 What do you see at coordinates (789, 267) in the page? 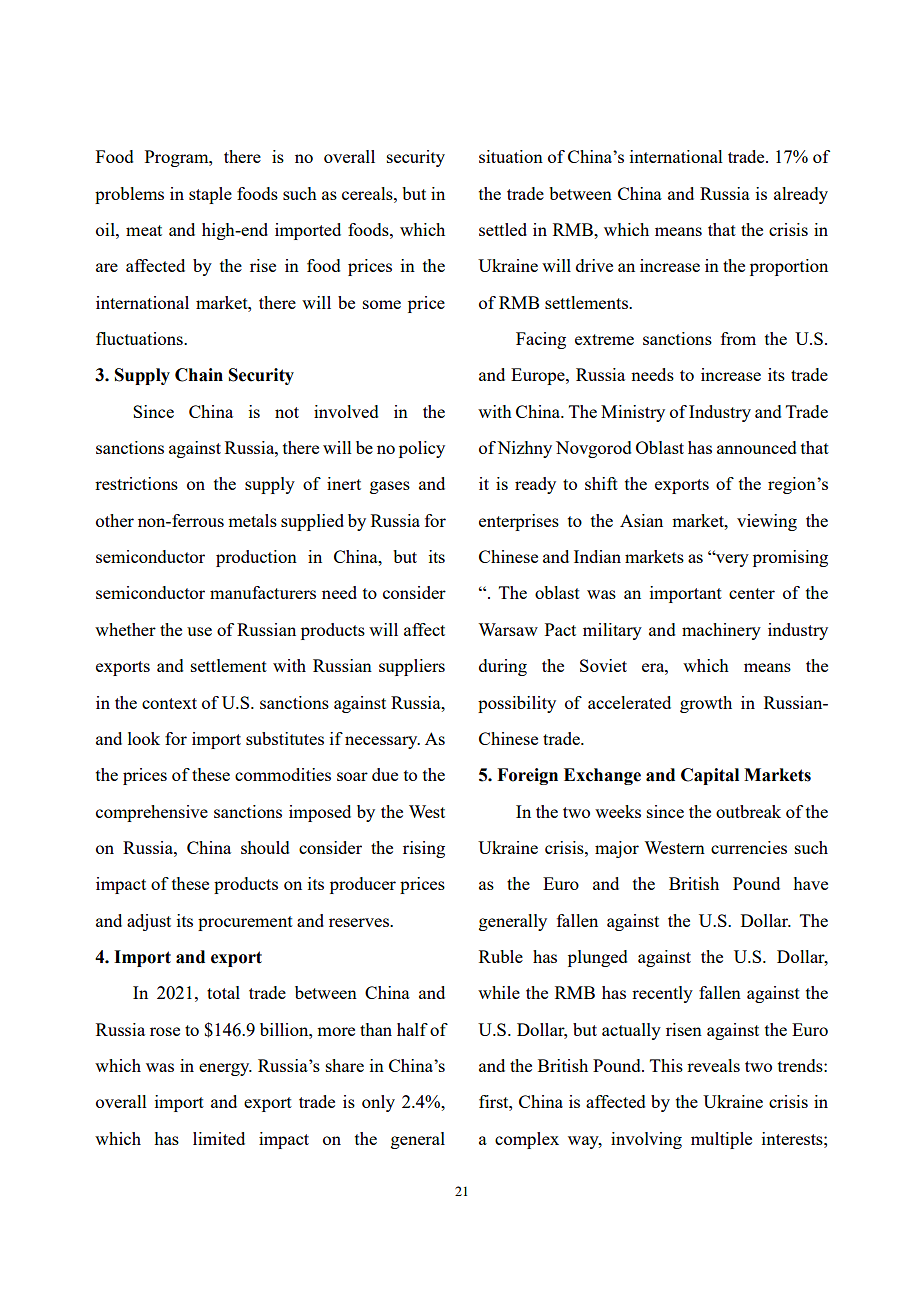
I see `proportion` at bounding box center [789, 267].
